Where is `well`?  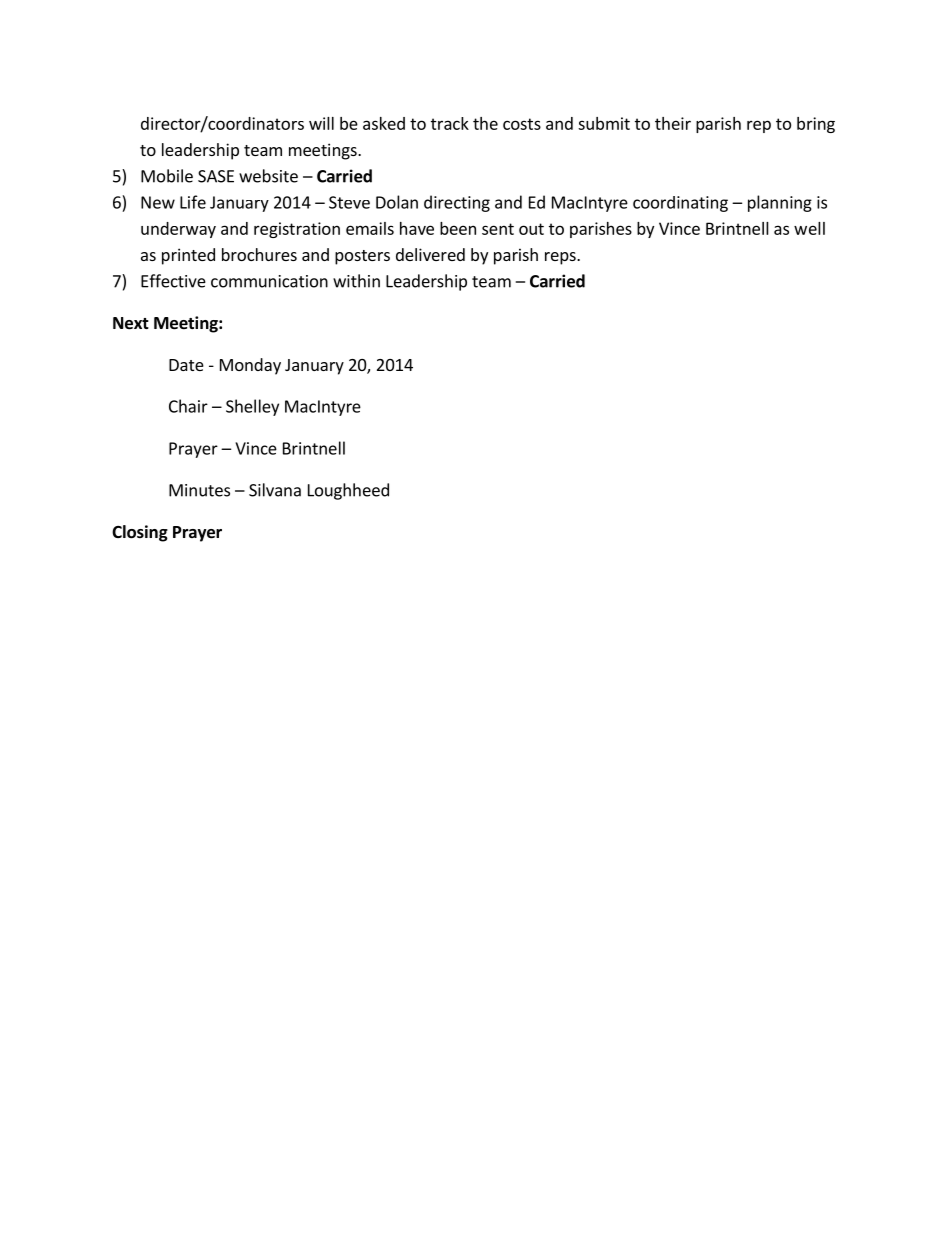
well is located at coordinates (809, 228).
